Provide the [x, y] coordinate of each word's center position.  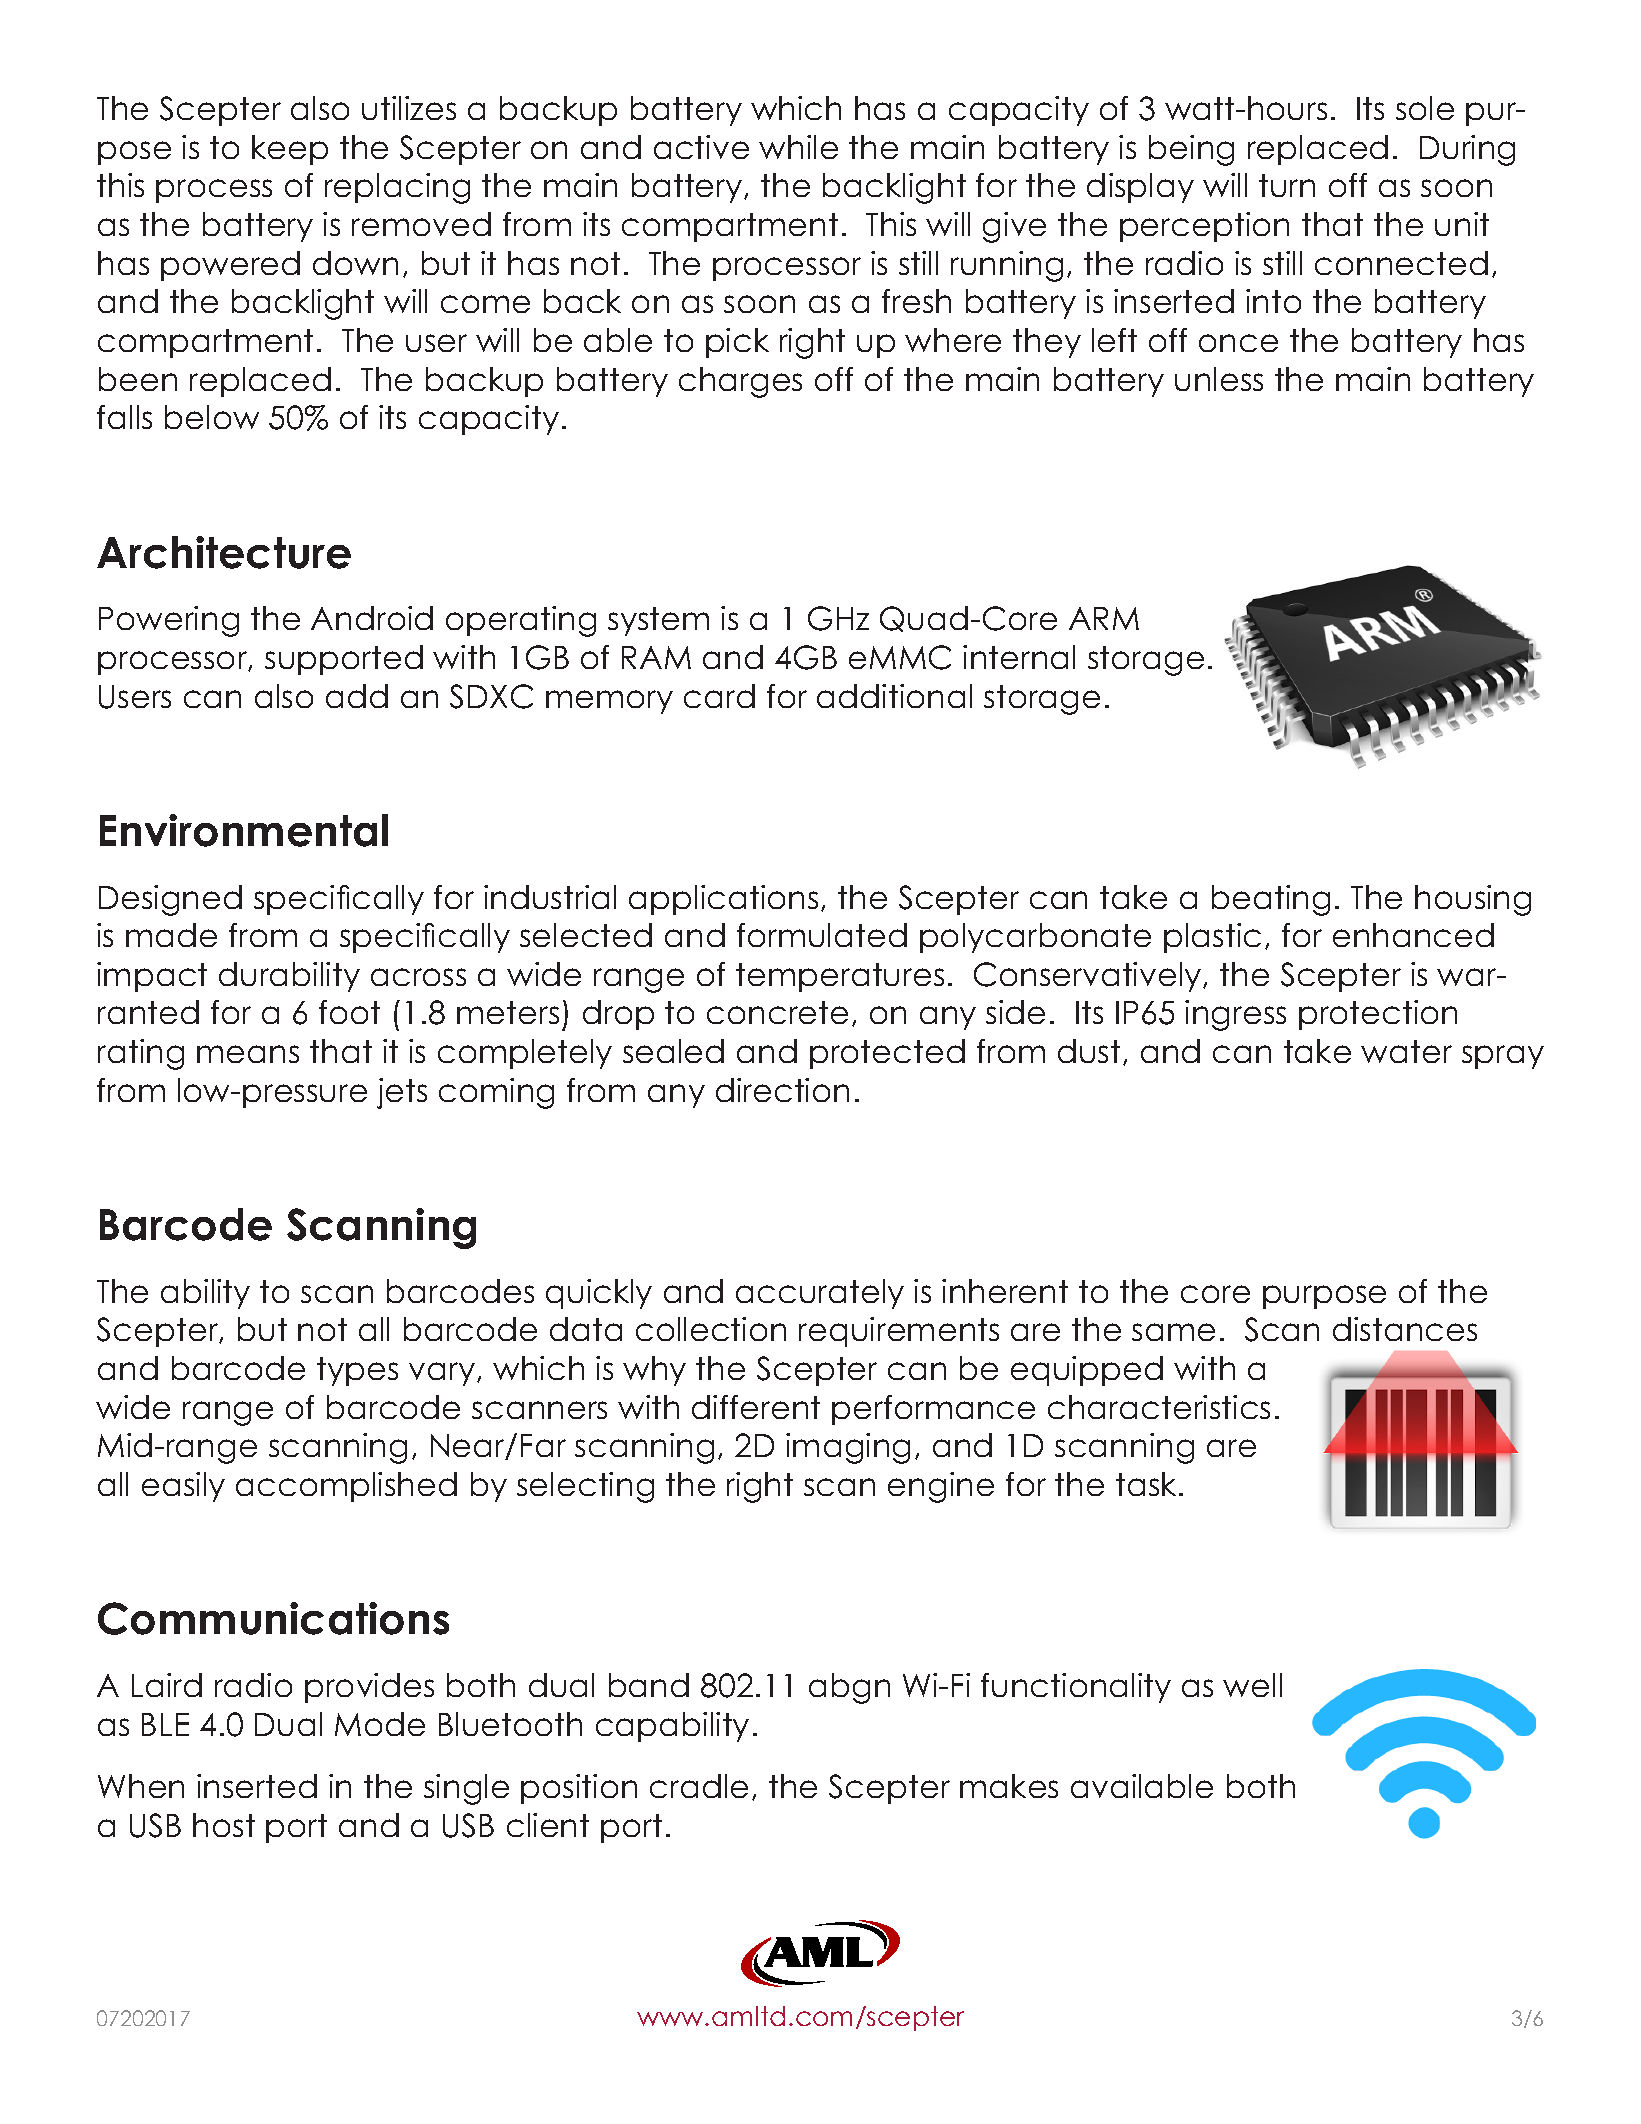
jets [402, 1093]
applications [723, 900]
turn [1287, 185]
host [224, 1825]
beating [1271, 900]
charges [740, 382]
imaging [848, 1448]
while [798, 147]
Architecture [224, 552]
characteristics [1159, 1407]
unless [1219, 379]
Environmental [244, 830]
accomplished [346, 1487]
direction [782, 1090]
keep [290, 150]
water [1406, 1051]
